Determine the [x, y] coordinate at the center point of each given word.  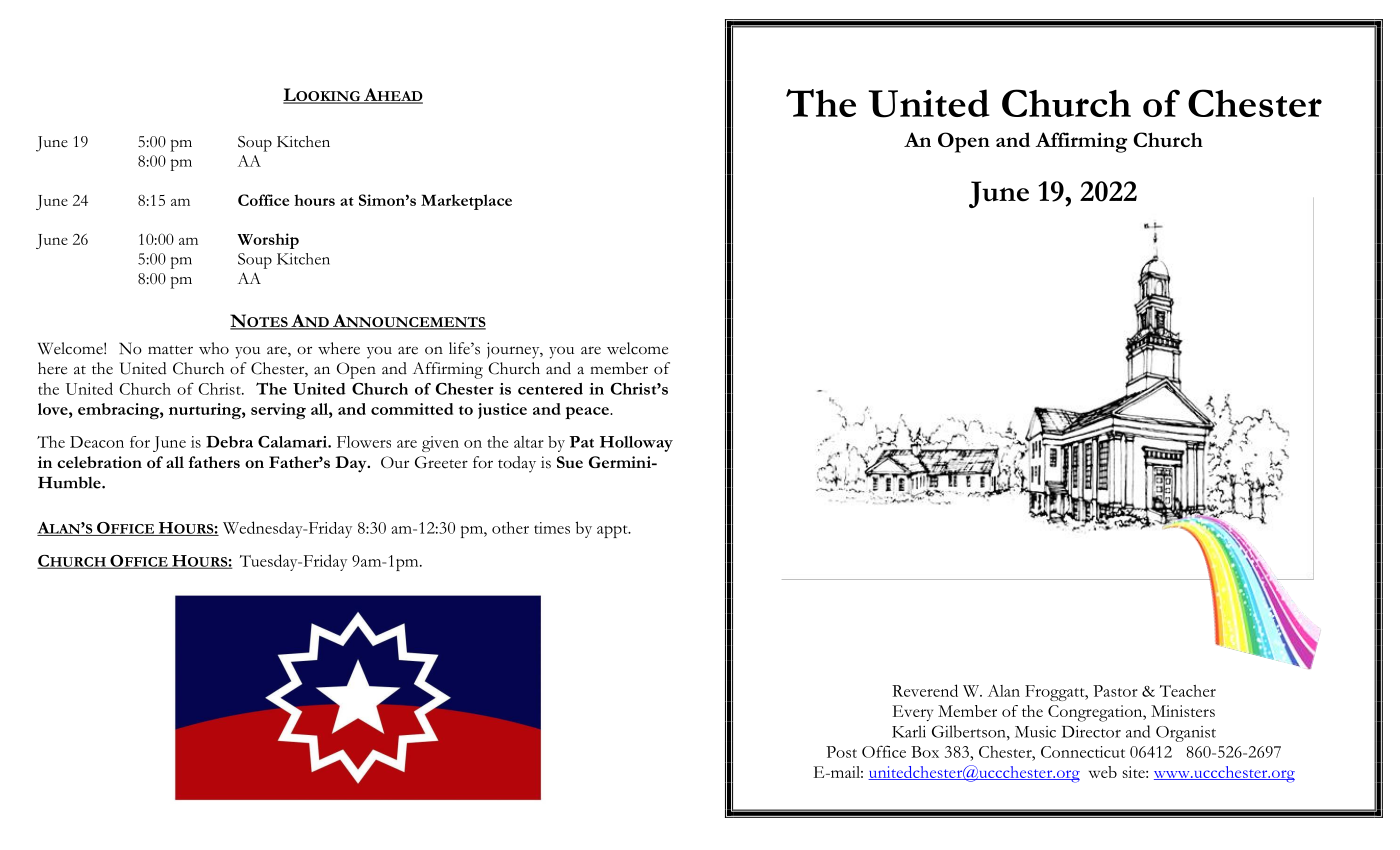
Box [925, 752]
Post [841, 752]
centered [550, 389]
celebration [99, 462]
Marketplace [466, 202]
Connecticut [1083, 752]
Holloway [636, 444]
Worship [268, 241]
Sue [570, 462]
